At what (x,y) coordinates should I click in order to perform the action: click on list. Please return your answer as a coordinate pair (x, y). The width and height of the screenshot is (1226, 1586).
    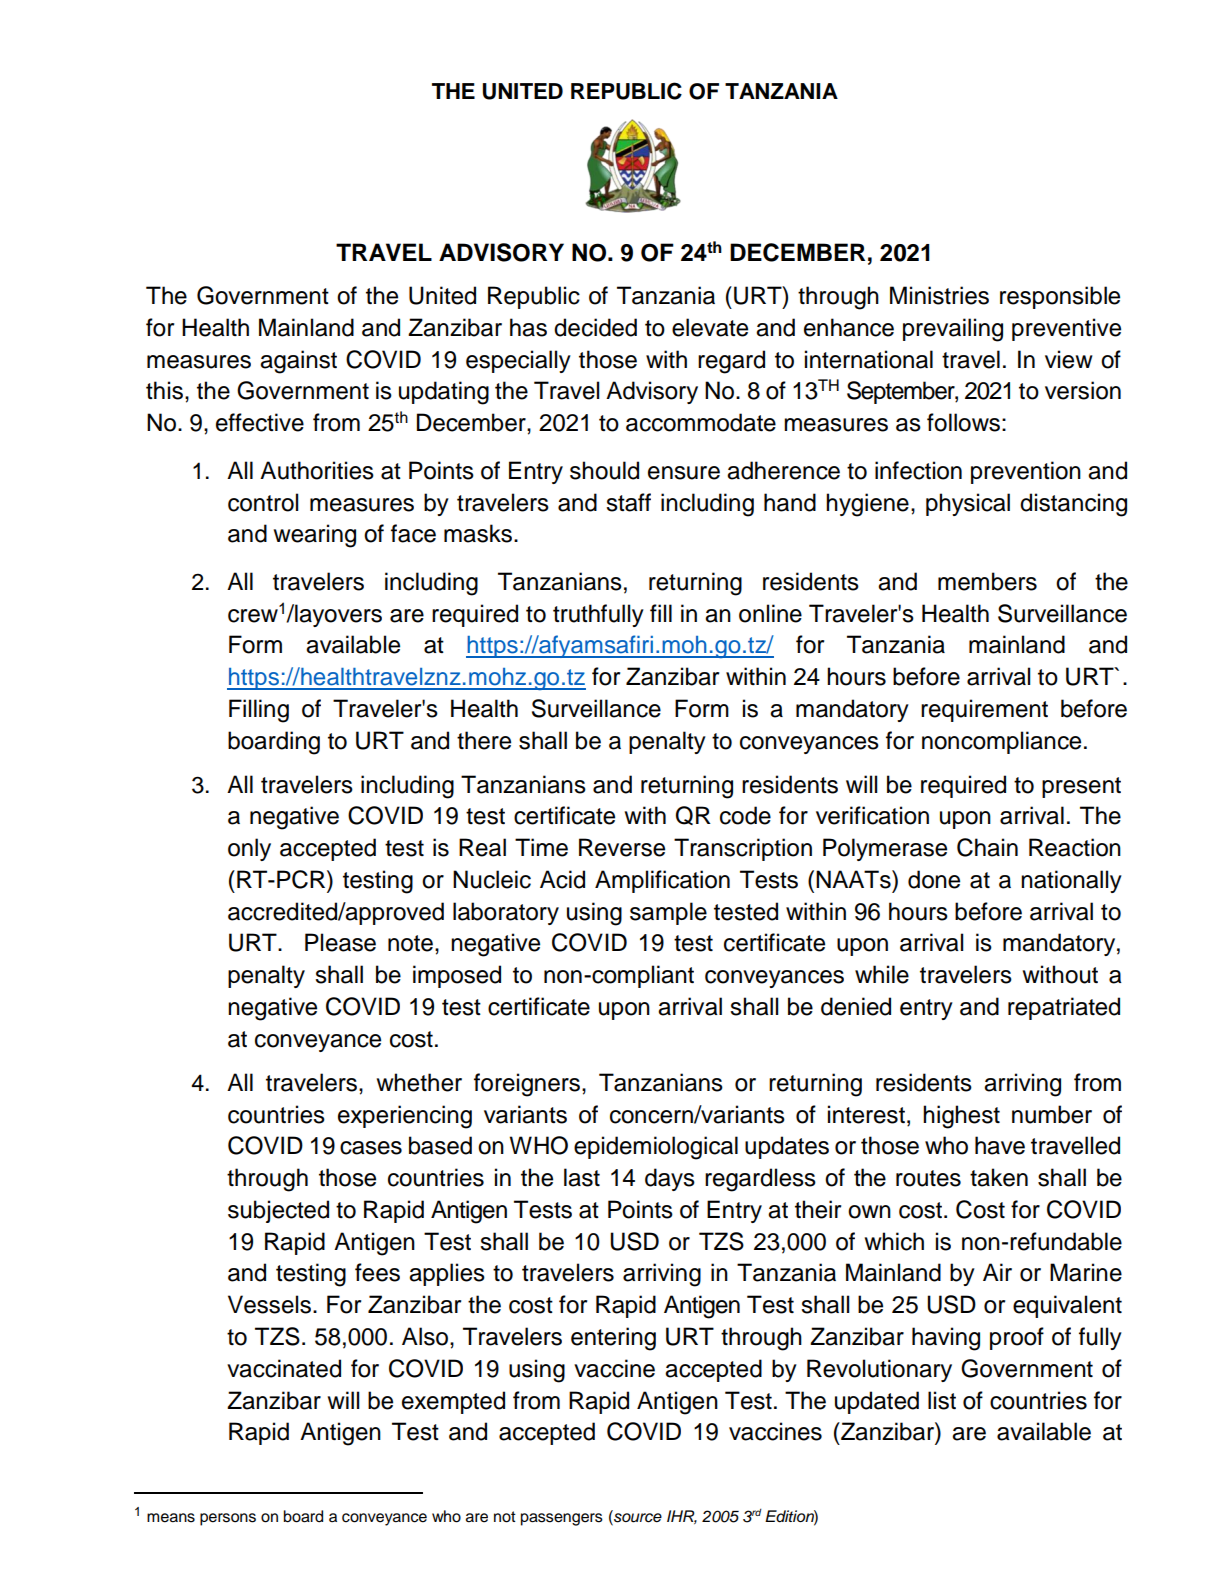
    Looking at the image, I should click on (942, 1400).
